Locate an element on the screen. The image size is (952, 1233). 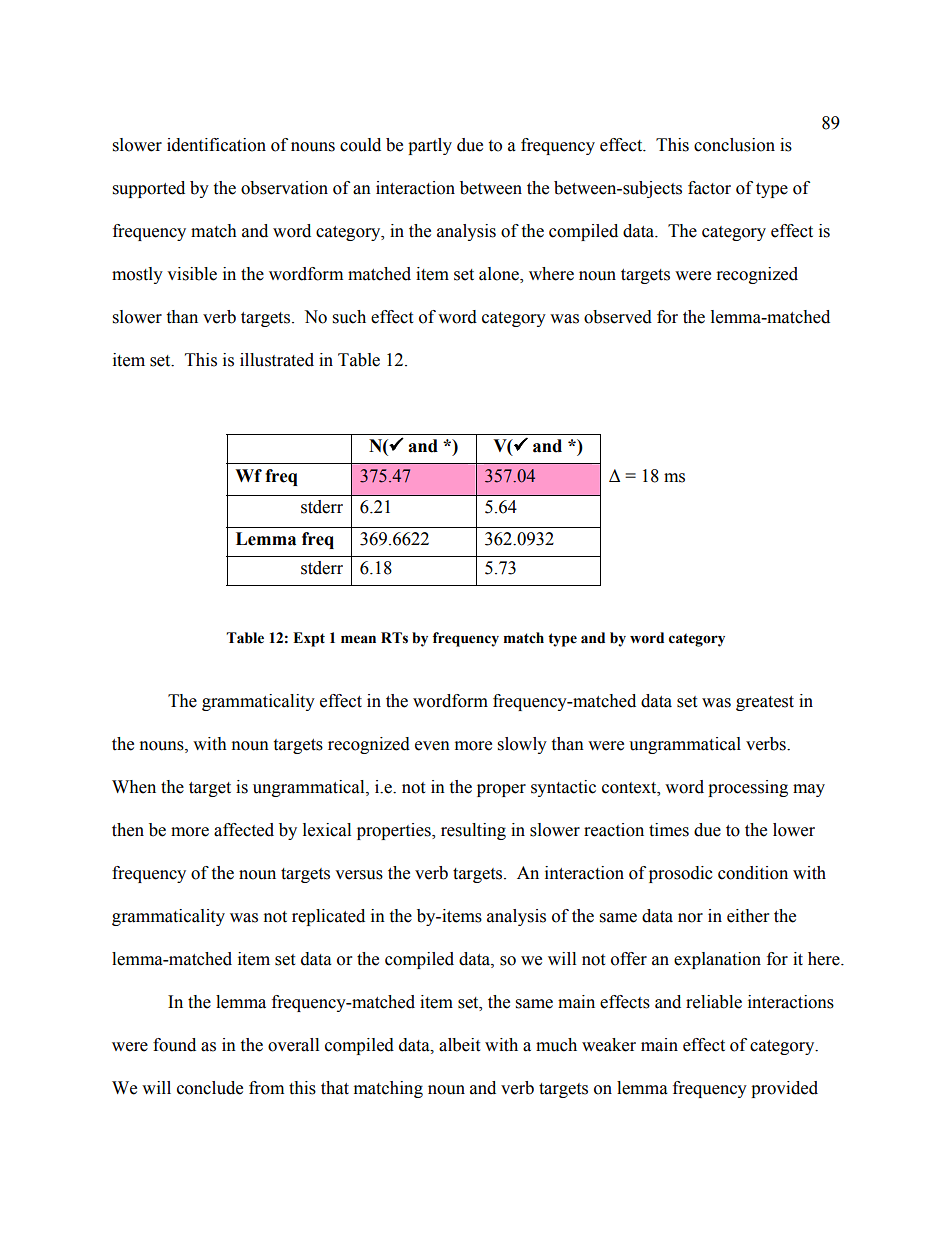
identification is located at coordinates (216, 145).
